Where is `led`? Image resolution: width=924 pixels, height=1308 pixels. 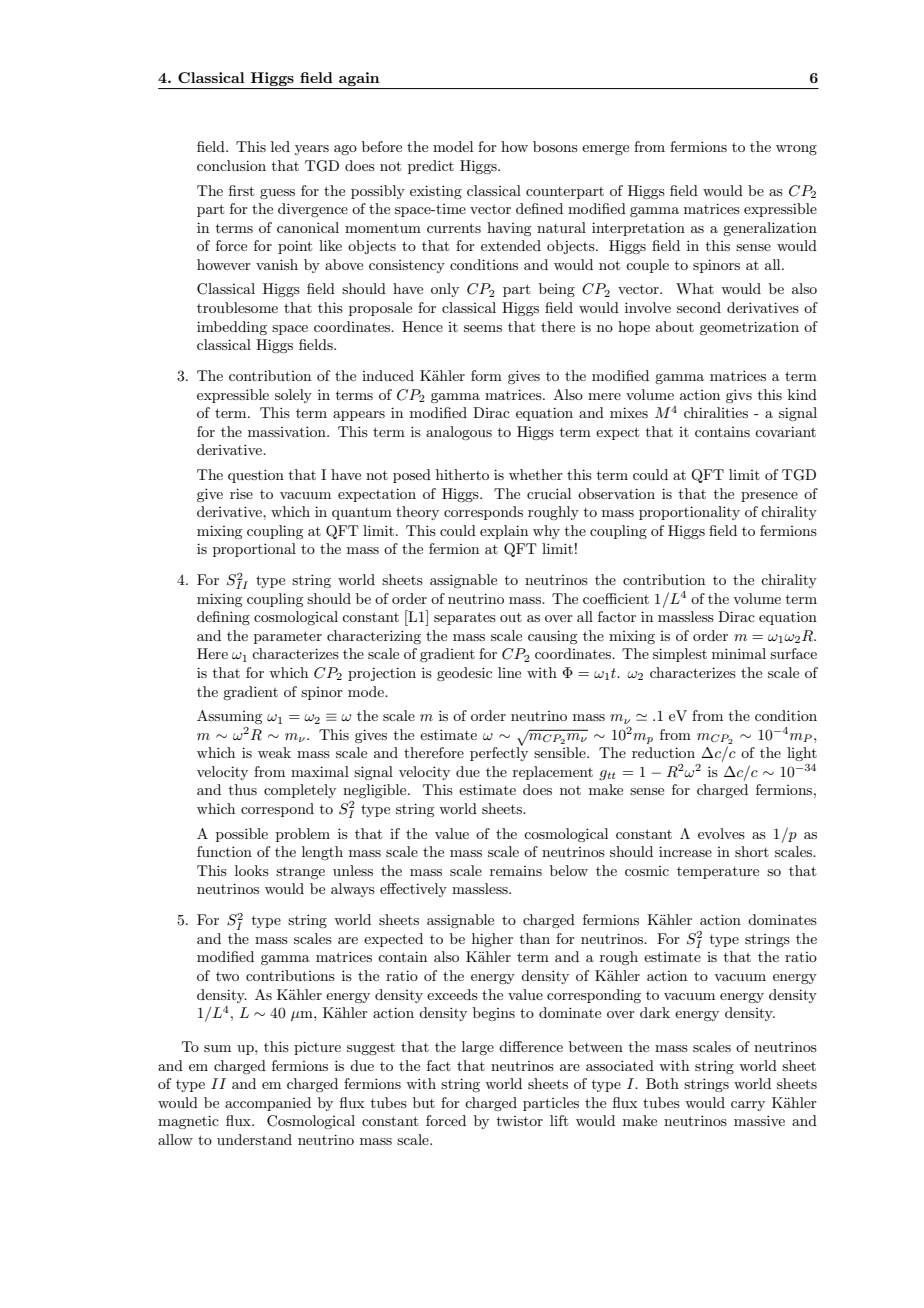 led is located at coordinates (280, 146).
